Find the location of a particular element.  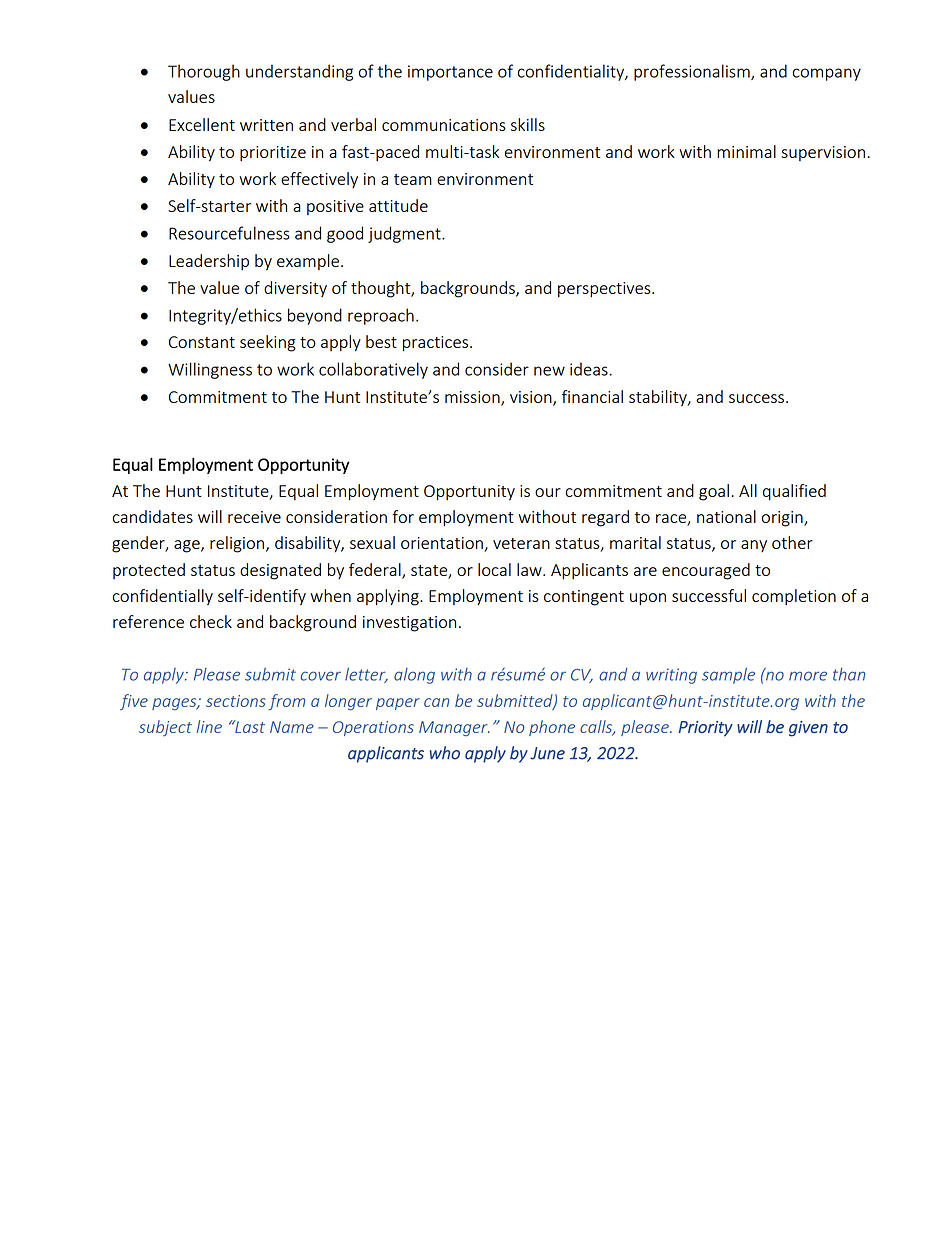

completion is located at coordinates (794, 597).
